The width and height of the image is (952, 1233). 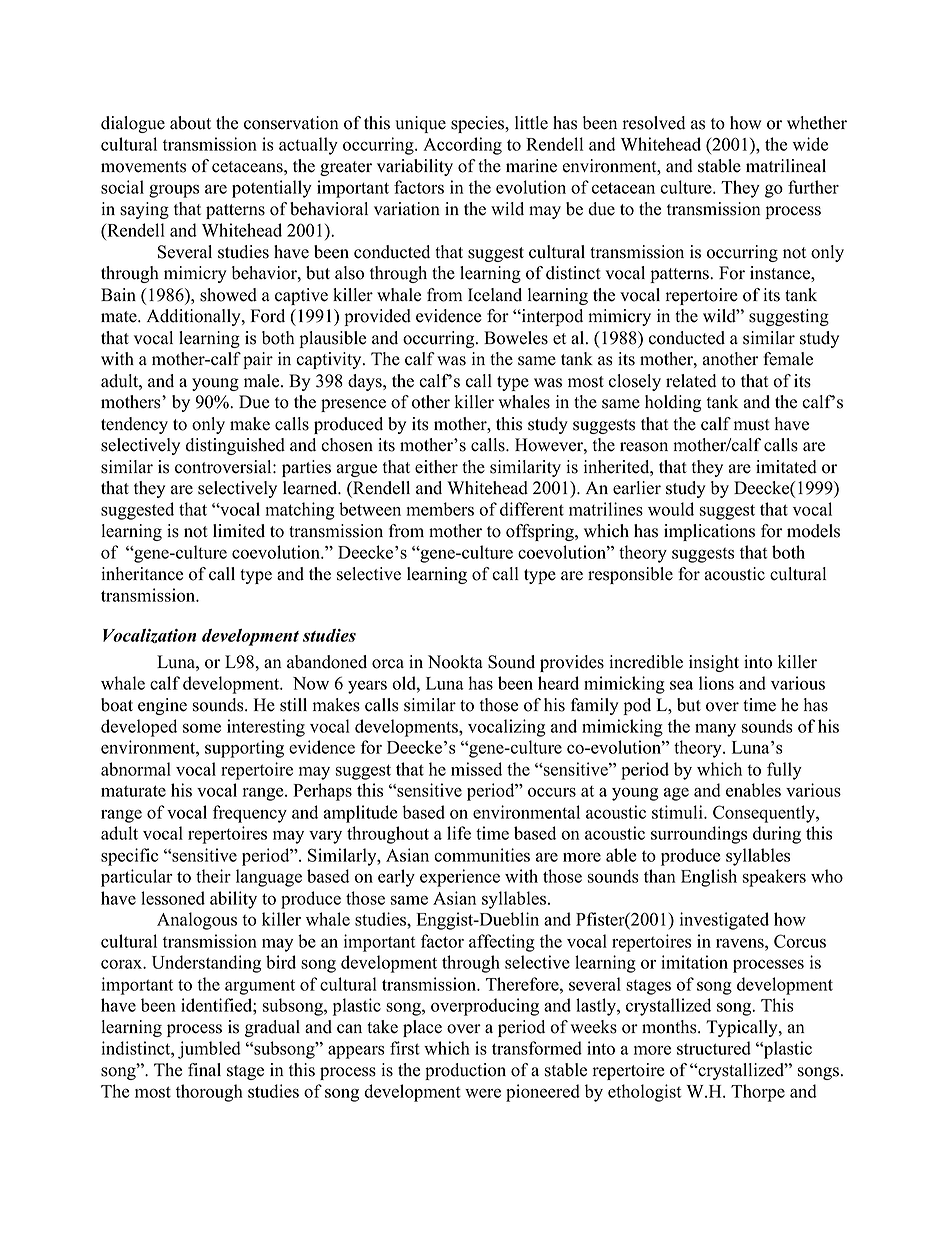 What do you see at coordinates (250, 814) in the image?
I see `frequency` at bounding box center [250, 814].
